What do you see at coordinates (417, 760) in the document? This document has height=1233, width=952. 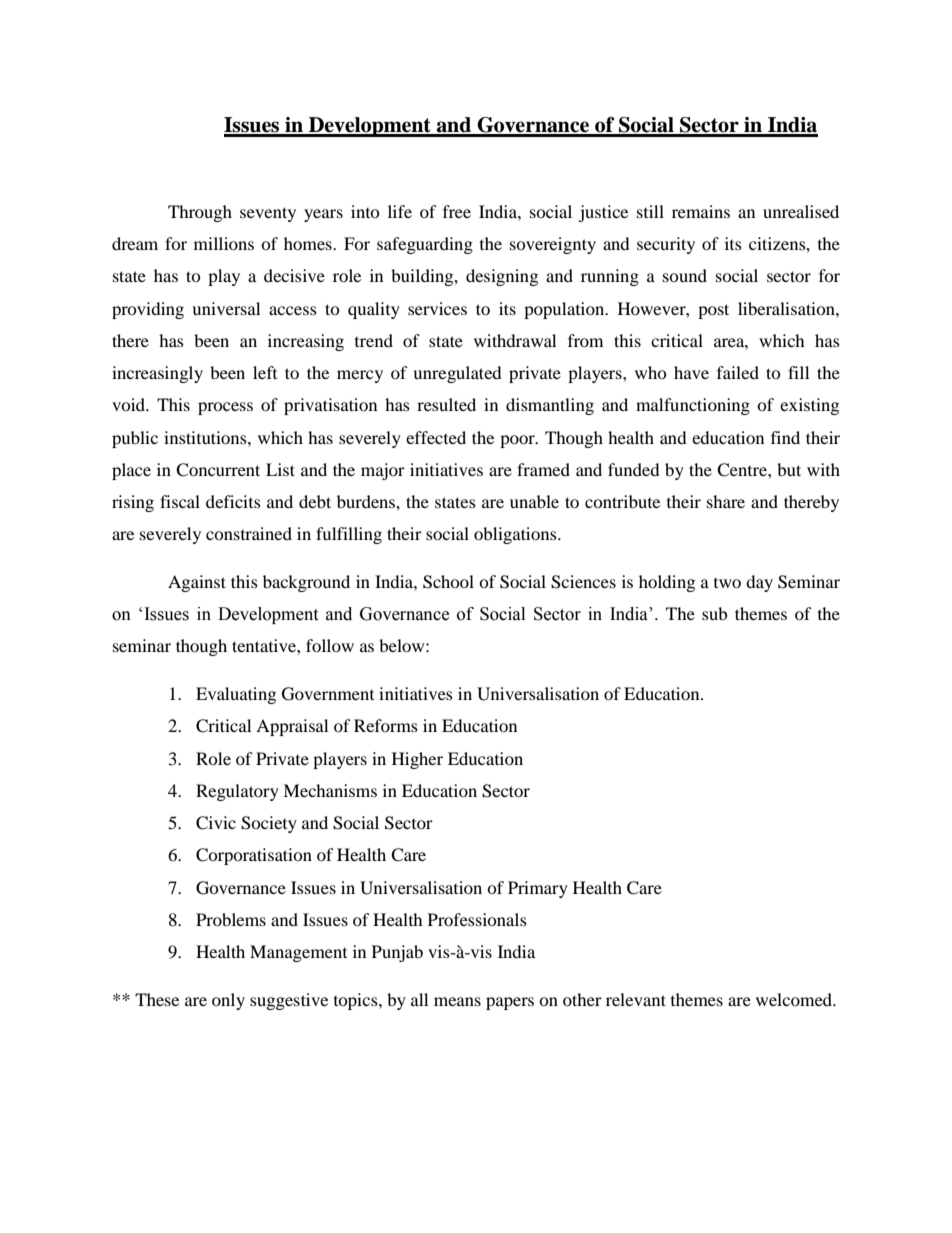 I see `Higher` at bounding box center [417, 760].
